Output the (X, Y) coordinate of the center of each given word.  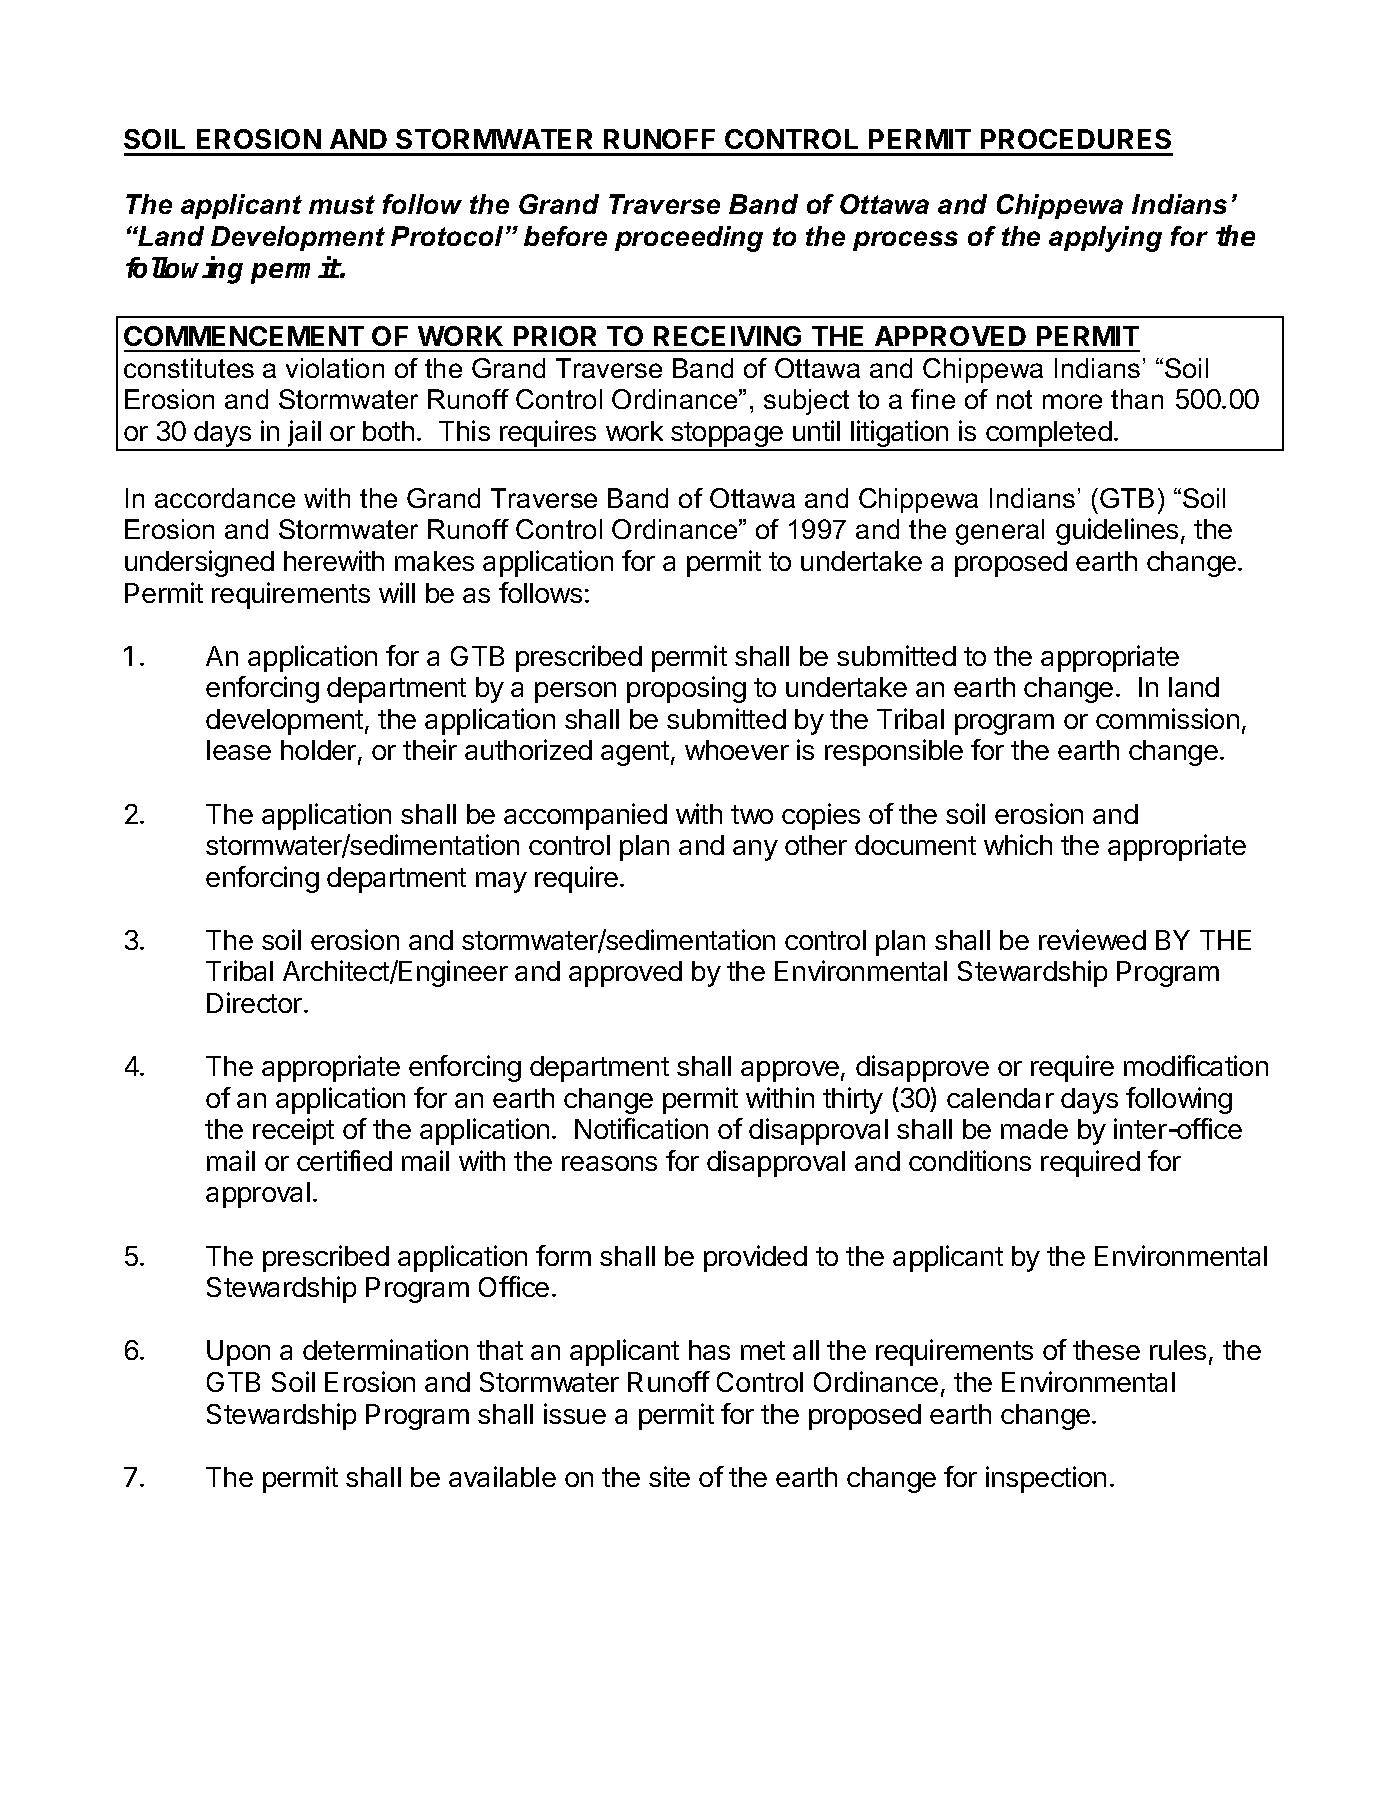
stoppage (727, 436)
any (755, 850)
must (342, 204)
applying (1105, 239)
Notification (641, 1128)
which (1018, 844)
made (1034, 1129)
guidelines (1117, 531)
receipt (293, 1131)
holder (318, 750)
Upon (238, 1353)
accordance (225, 498)
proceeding (689, 239)
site (669, 1476)
